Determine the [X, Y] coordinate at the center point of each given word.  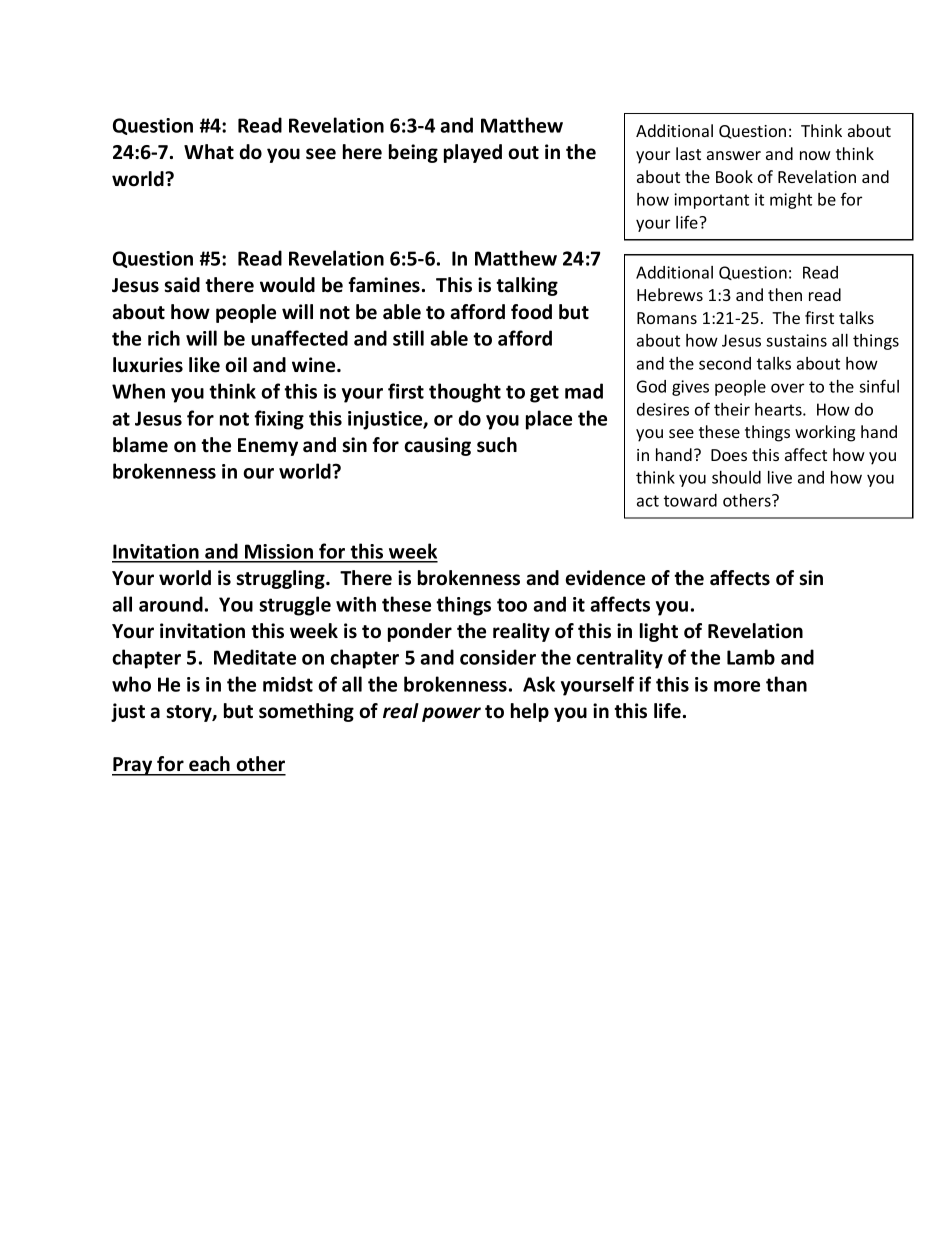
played [473, 153]
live [780, 477]
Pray [133, 766]
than [786, 684]
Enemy [268, 447]
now [815, 155]
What [209, 152]
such [497, 445]
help [530, 712]
